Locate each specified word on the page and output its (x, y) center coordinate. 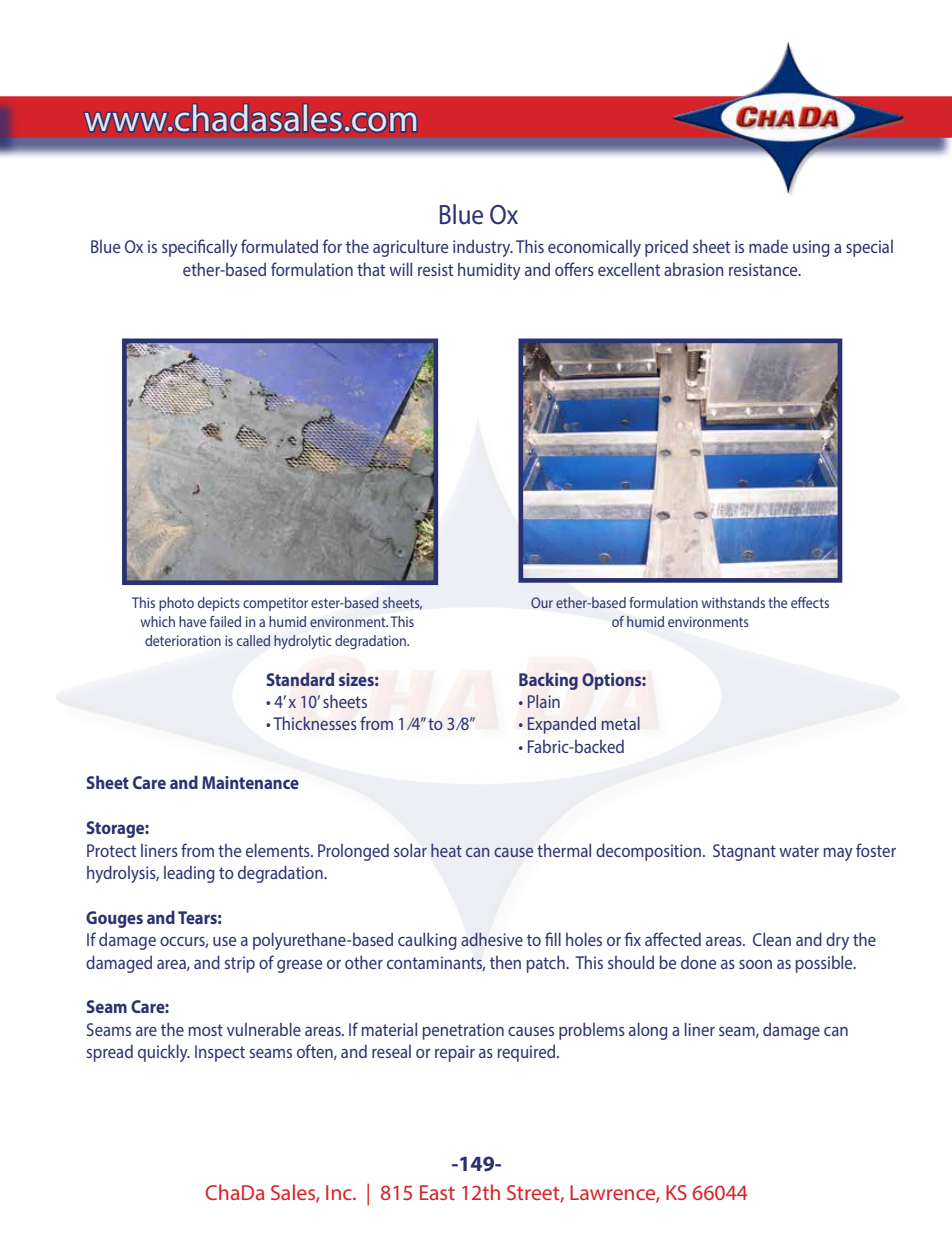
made (768, 246)
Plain (544, 701)
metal (620, 723)
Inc (340, 1192)
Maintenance (250, 782)
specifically (200, 248)
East (437, 1192)
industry (483, 248)
